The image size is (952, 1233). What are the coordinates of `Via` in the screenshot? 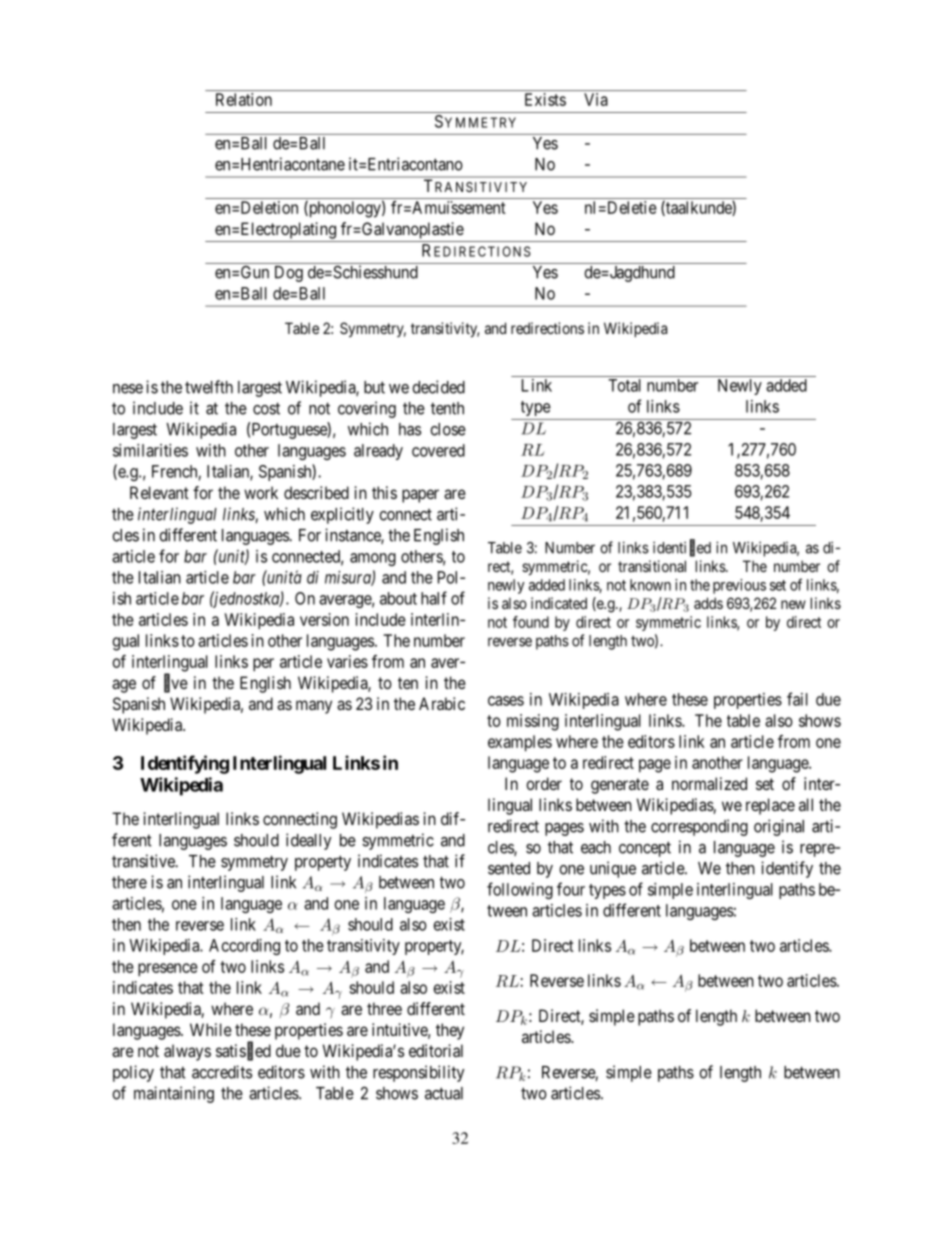 It's located at (596, 99).
